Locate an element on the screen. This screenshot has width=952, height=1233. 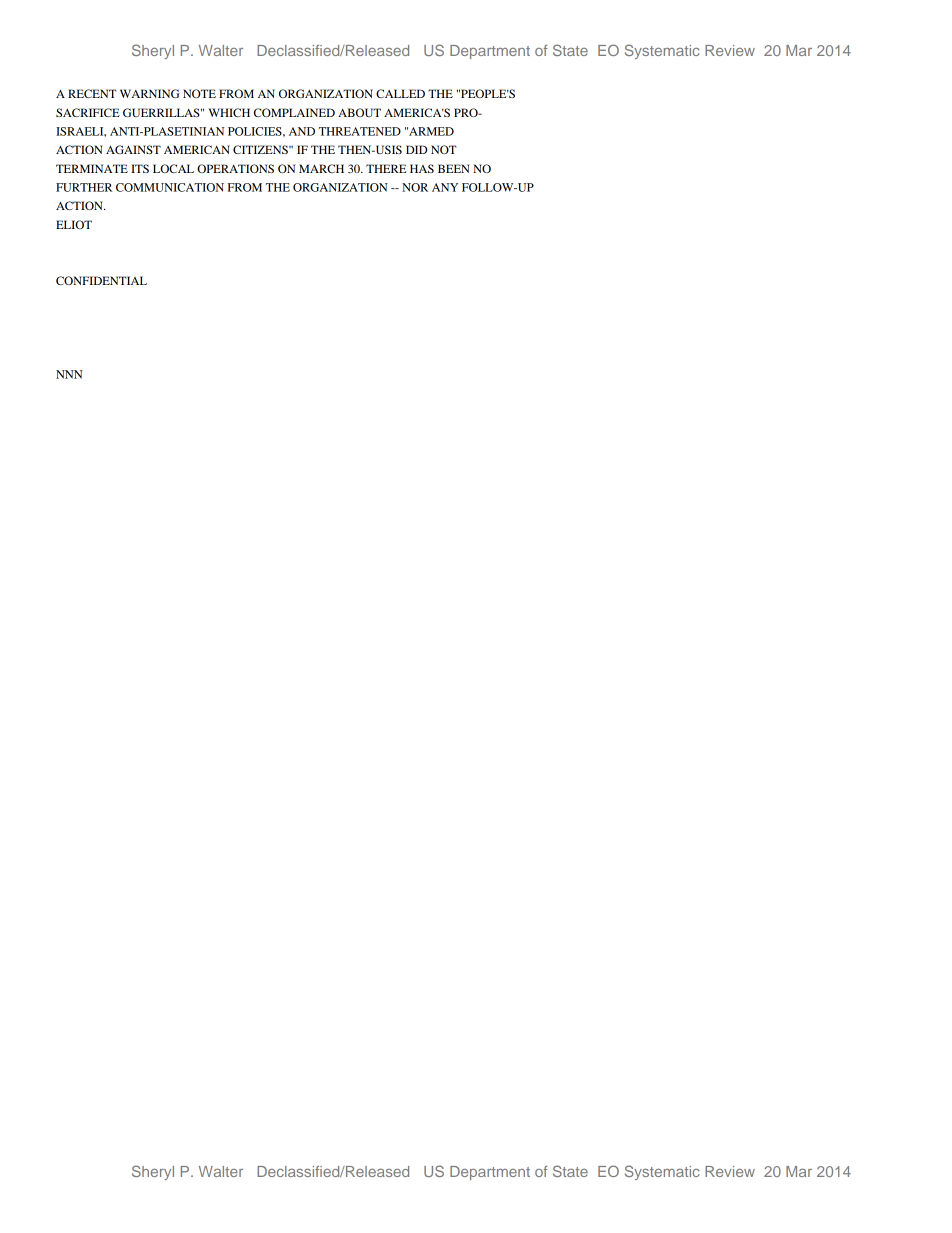
MARCH is located at coordinates (321, 168).
